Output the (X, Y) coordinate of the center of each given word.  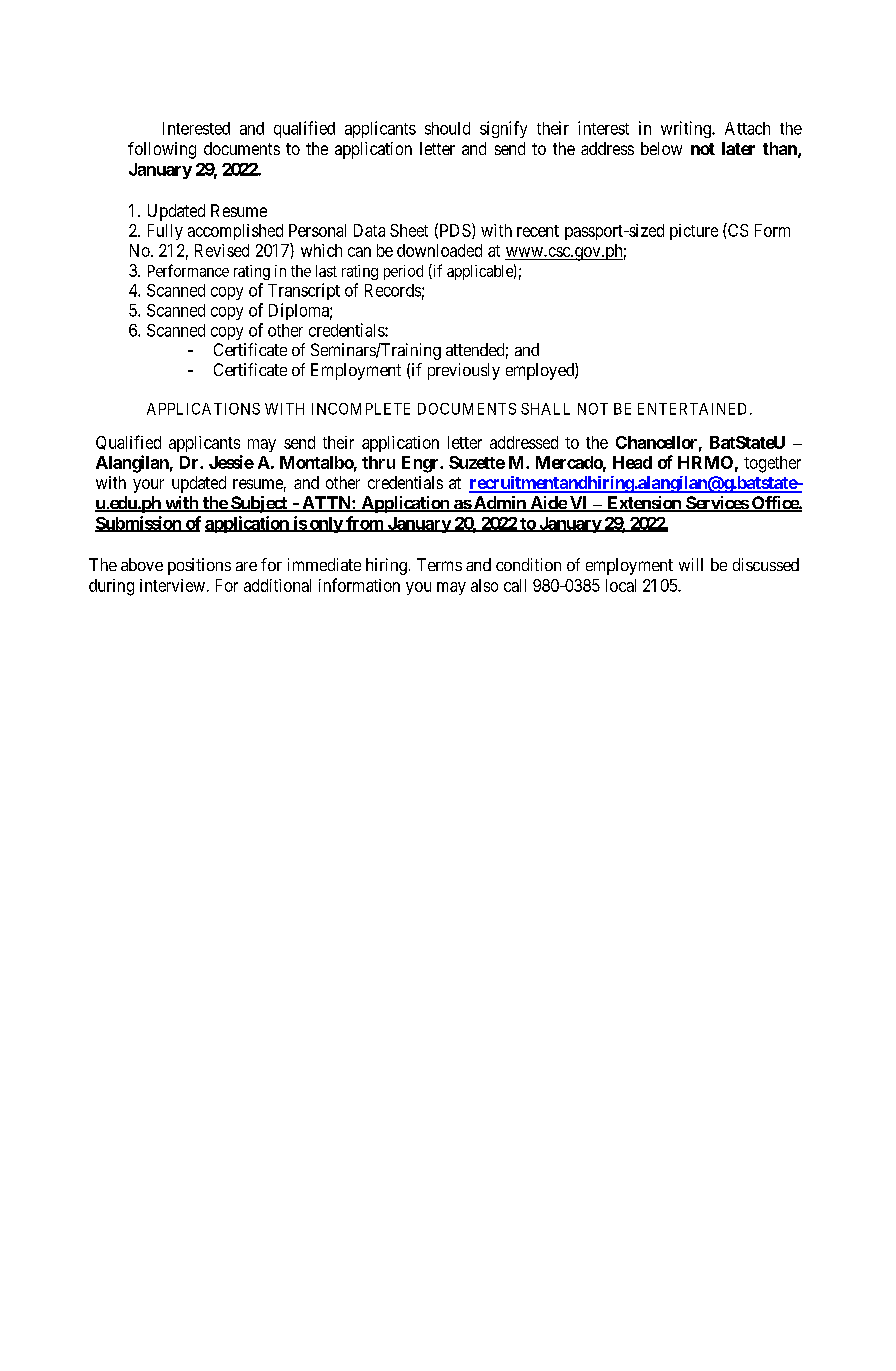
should (447, 128)
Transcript (304, 291)
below (661, 148)
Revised (222, 250)
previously (464, 371)
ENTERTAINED (694, 409)
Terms (439, 564)
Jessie (231, 462)
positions (199, 566)
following (162, 150)
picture (694, 232)
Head (632, 462)
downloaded (439, 250)
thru (378, 462)
